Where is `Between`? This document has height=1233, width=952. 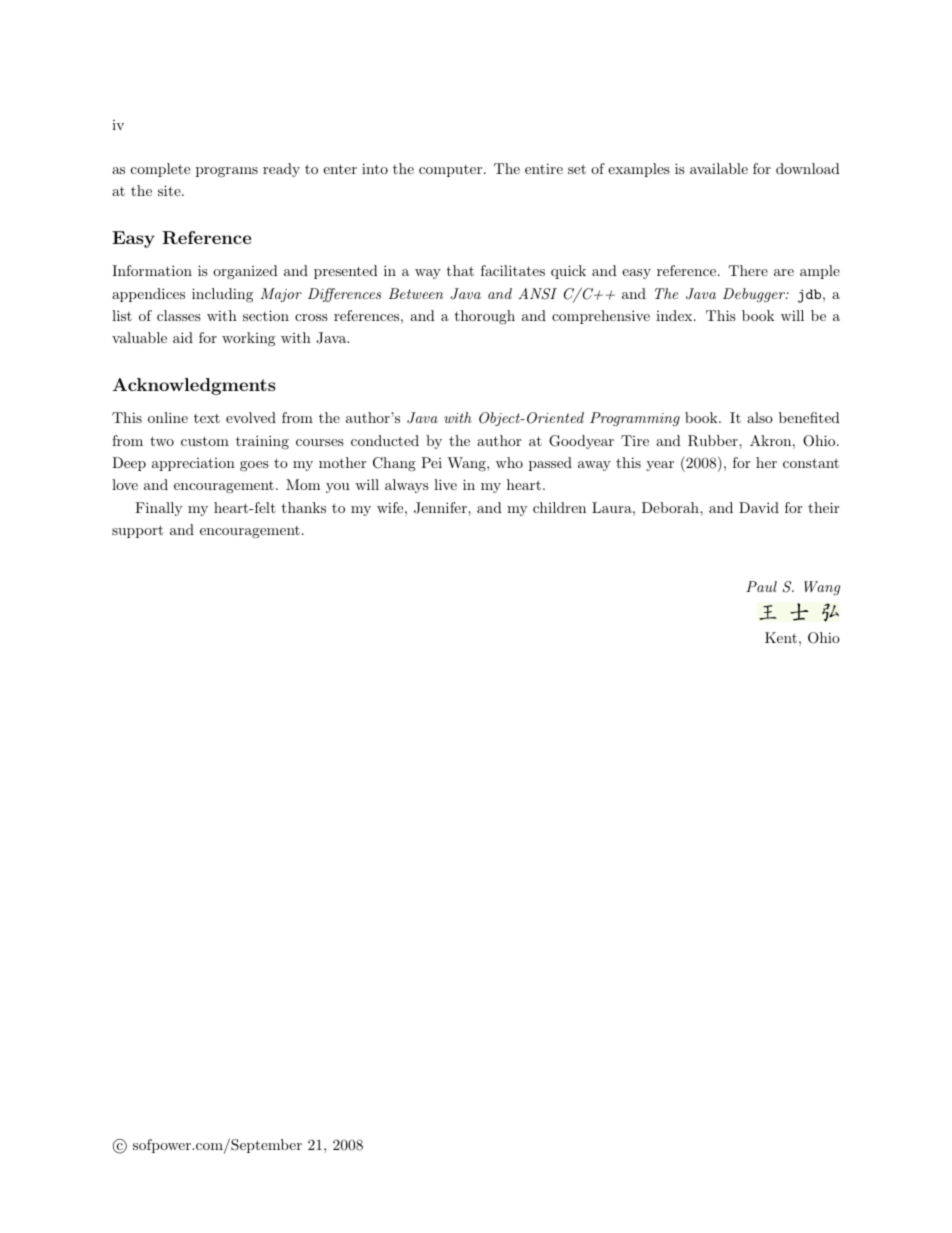
Between is located at coordinates (416, 293).
